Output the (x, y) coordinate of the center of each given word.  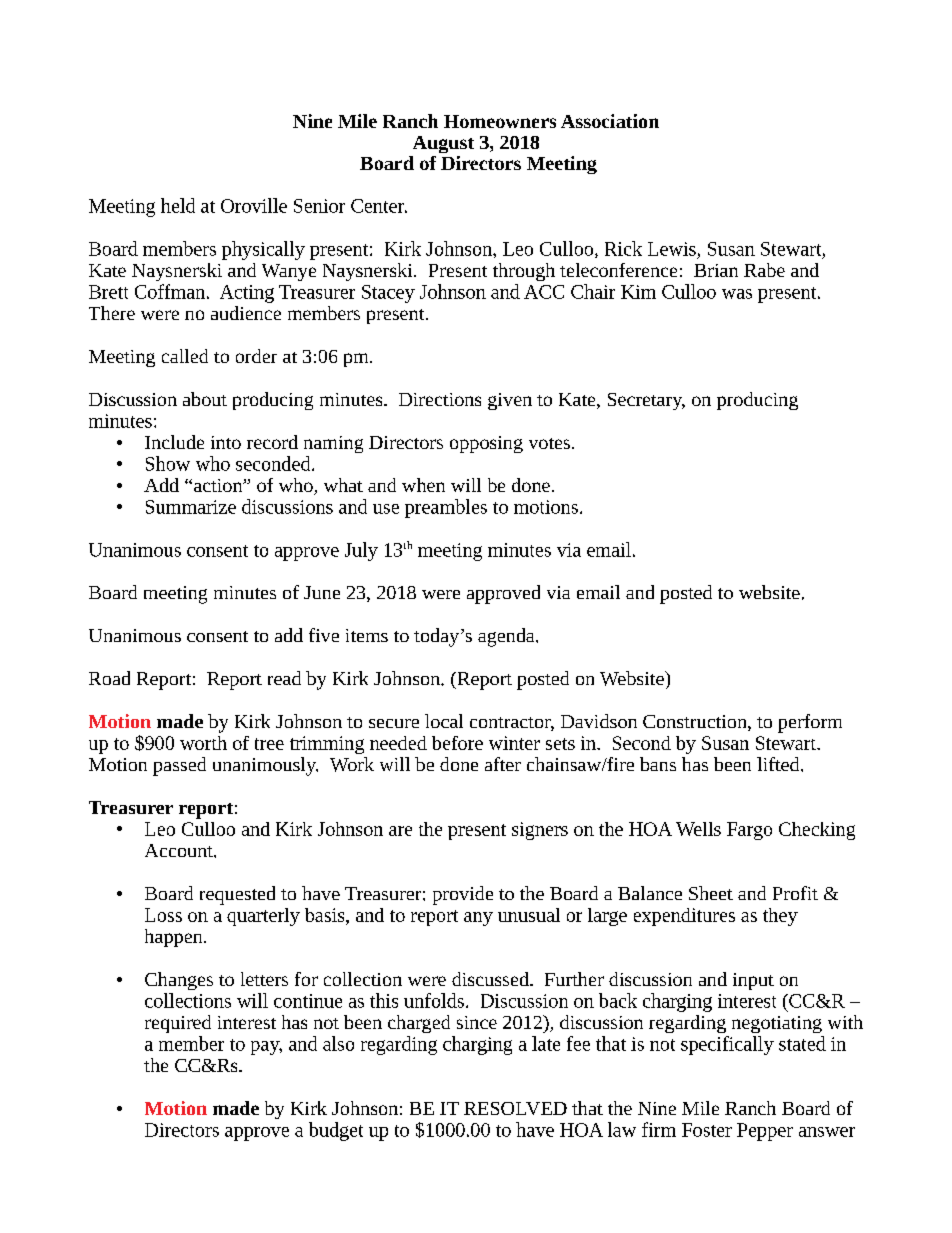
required (178, 1024)
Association (610, 121)
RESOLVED (515, 1108)
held (178, 205)
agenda (507, 637)
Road (109, 678)
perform (810, 723)
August (443, 144)
